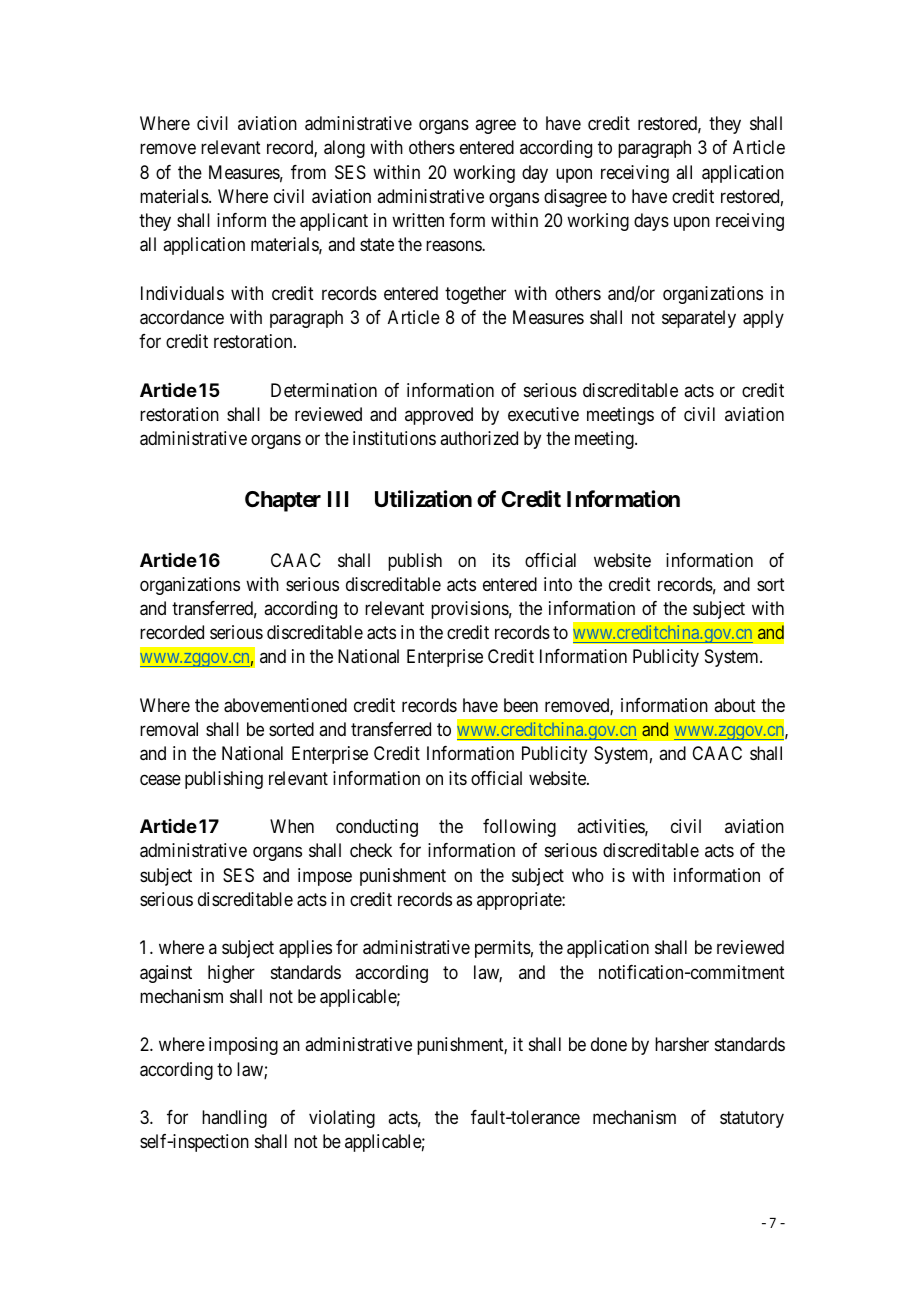 This page has height=1308, width=924. What do you see at coordinates (160, 779) in the page?
I see `cease` at bounding box center [160, 779].
